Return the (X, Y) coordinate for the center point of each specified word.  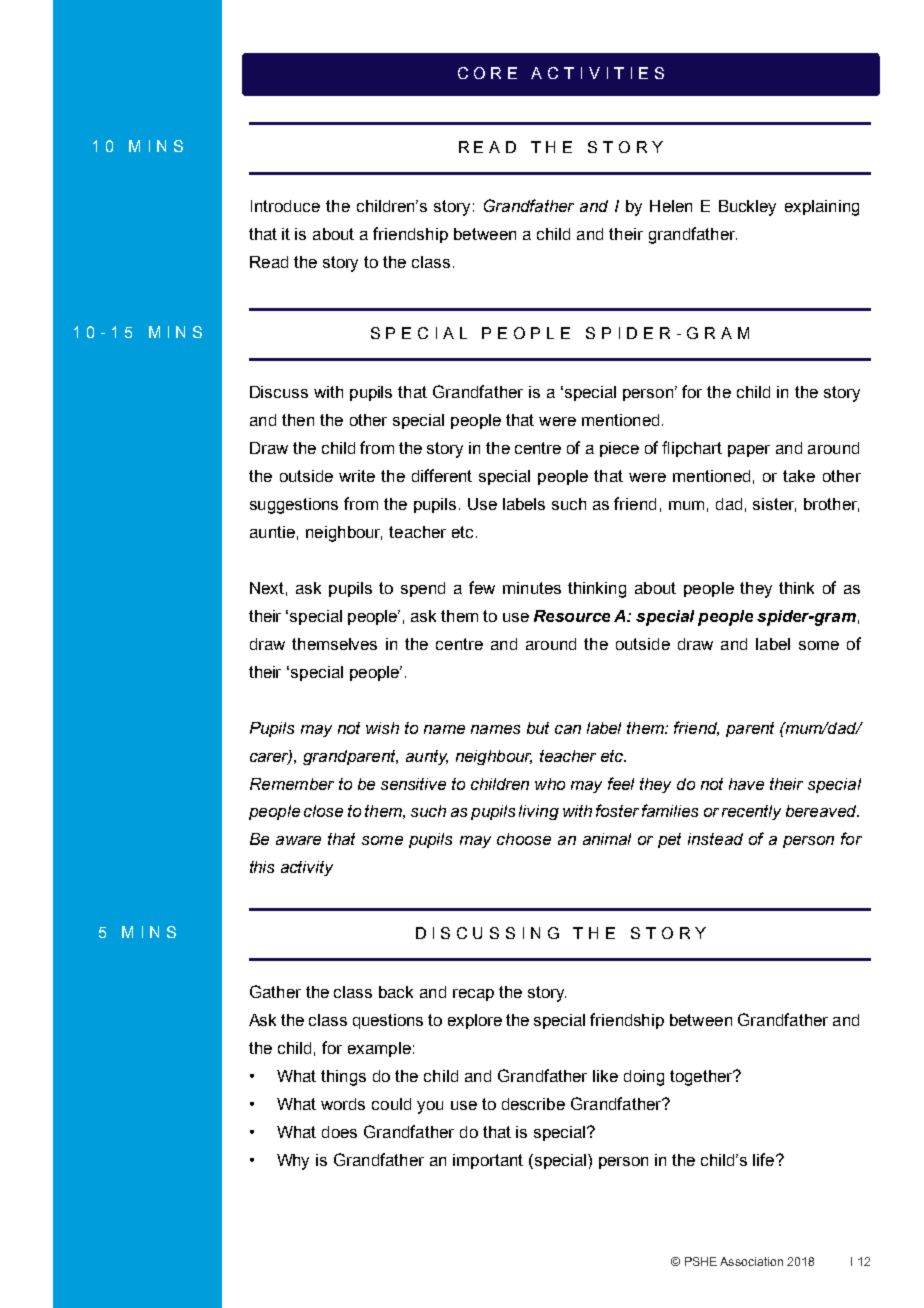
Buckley (747, 208)
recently (751, 812)
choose (524, 839)
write (357, 476)
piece (619, 449)
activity (307, 868)
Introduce (285, 206)
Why (293, 1162)
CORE (487, 73)
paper (749, 451)
